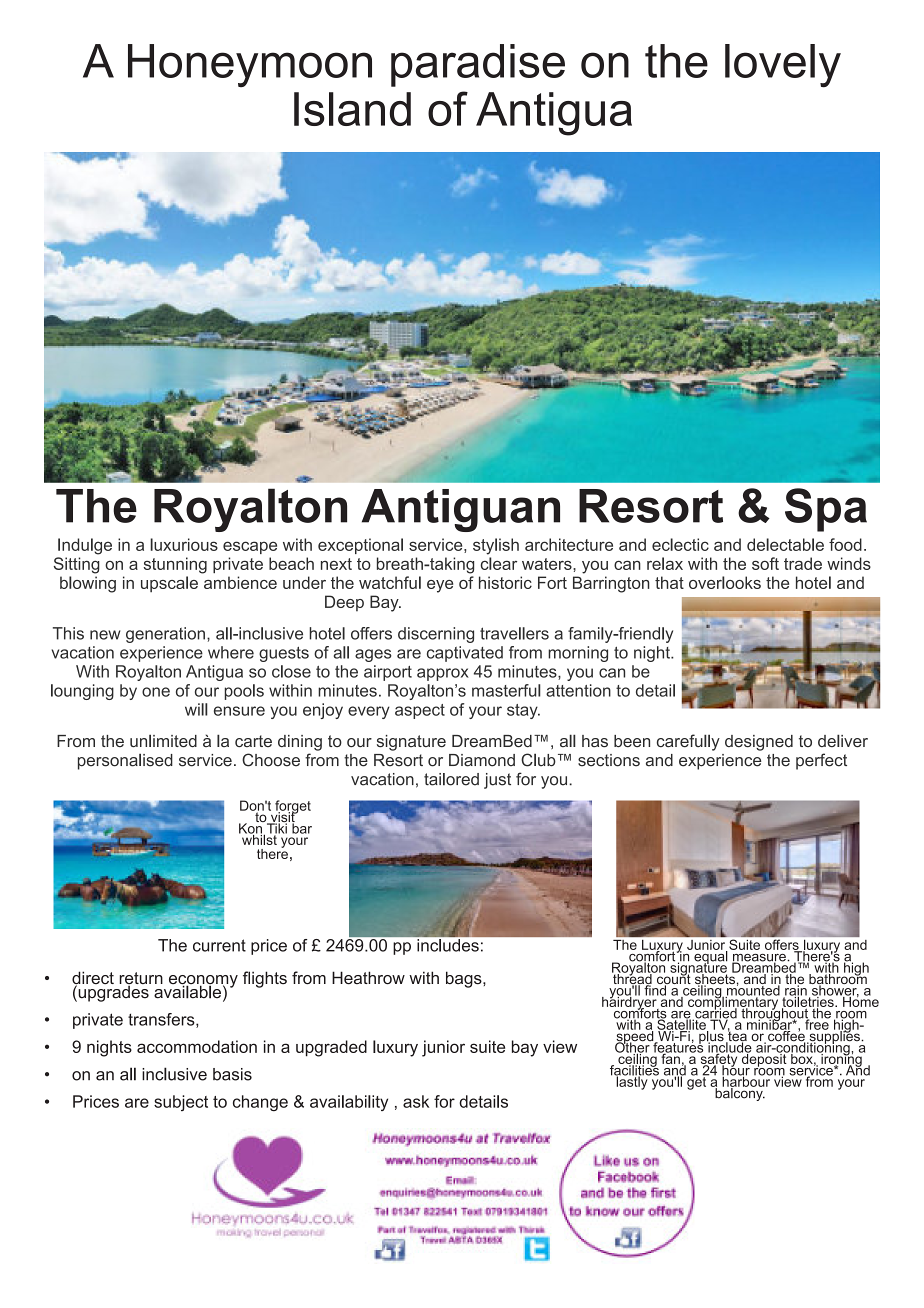 This image has width=924, height=1308. Describe the element at coordinates (250, 65) in the image. I see `Honeymoon` at that location.
